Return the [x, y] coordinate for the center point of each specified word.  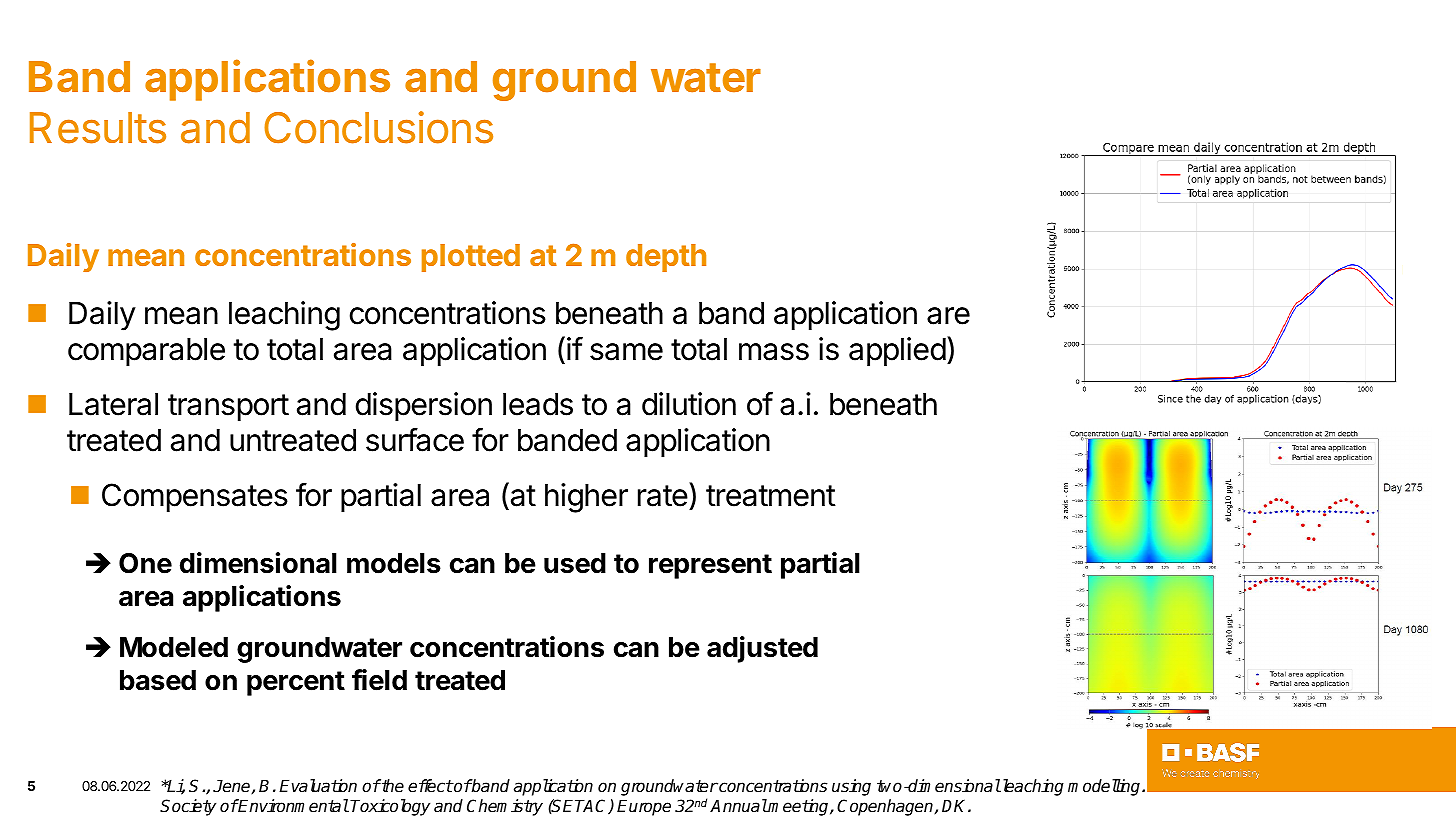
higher [586, 498]
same [626, 352]
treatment [771, 496]
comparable [146, 352]
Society [188, 807]
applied [897, 352]
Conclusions [378, 127]
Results [98, 128]
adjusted [762, 649]
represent [710, 566]
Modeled [174, 647]
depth [666, 258]
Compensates [195, 498]
